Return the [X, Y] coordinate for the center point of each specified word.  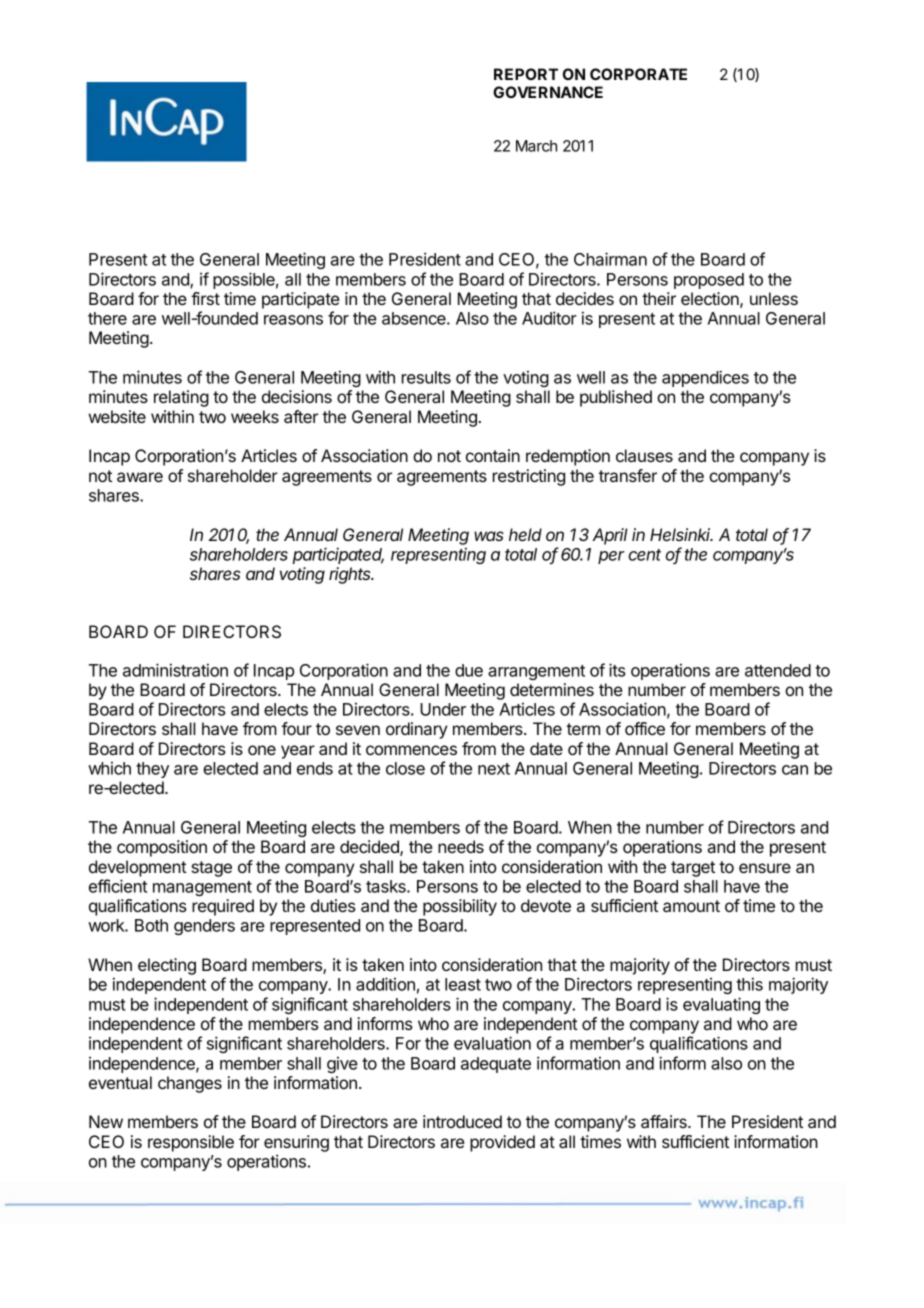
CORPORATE [638, 74]
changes [190, 1084]
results [426, 377]
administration [175, 670]
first [205, 298]
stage [212, 869]
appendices [705, 378]
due [469, 670]
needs [461, 846]
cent [645, 555]
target [693, 869]
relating [181, 398]
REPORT [526, 74]
